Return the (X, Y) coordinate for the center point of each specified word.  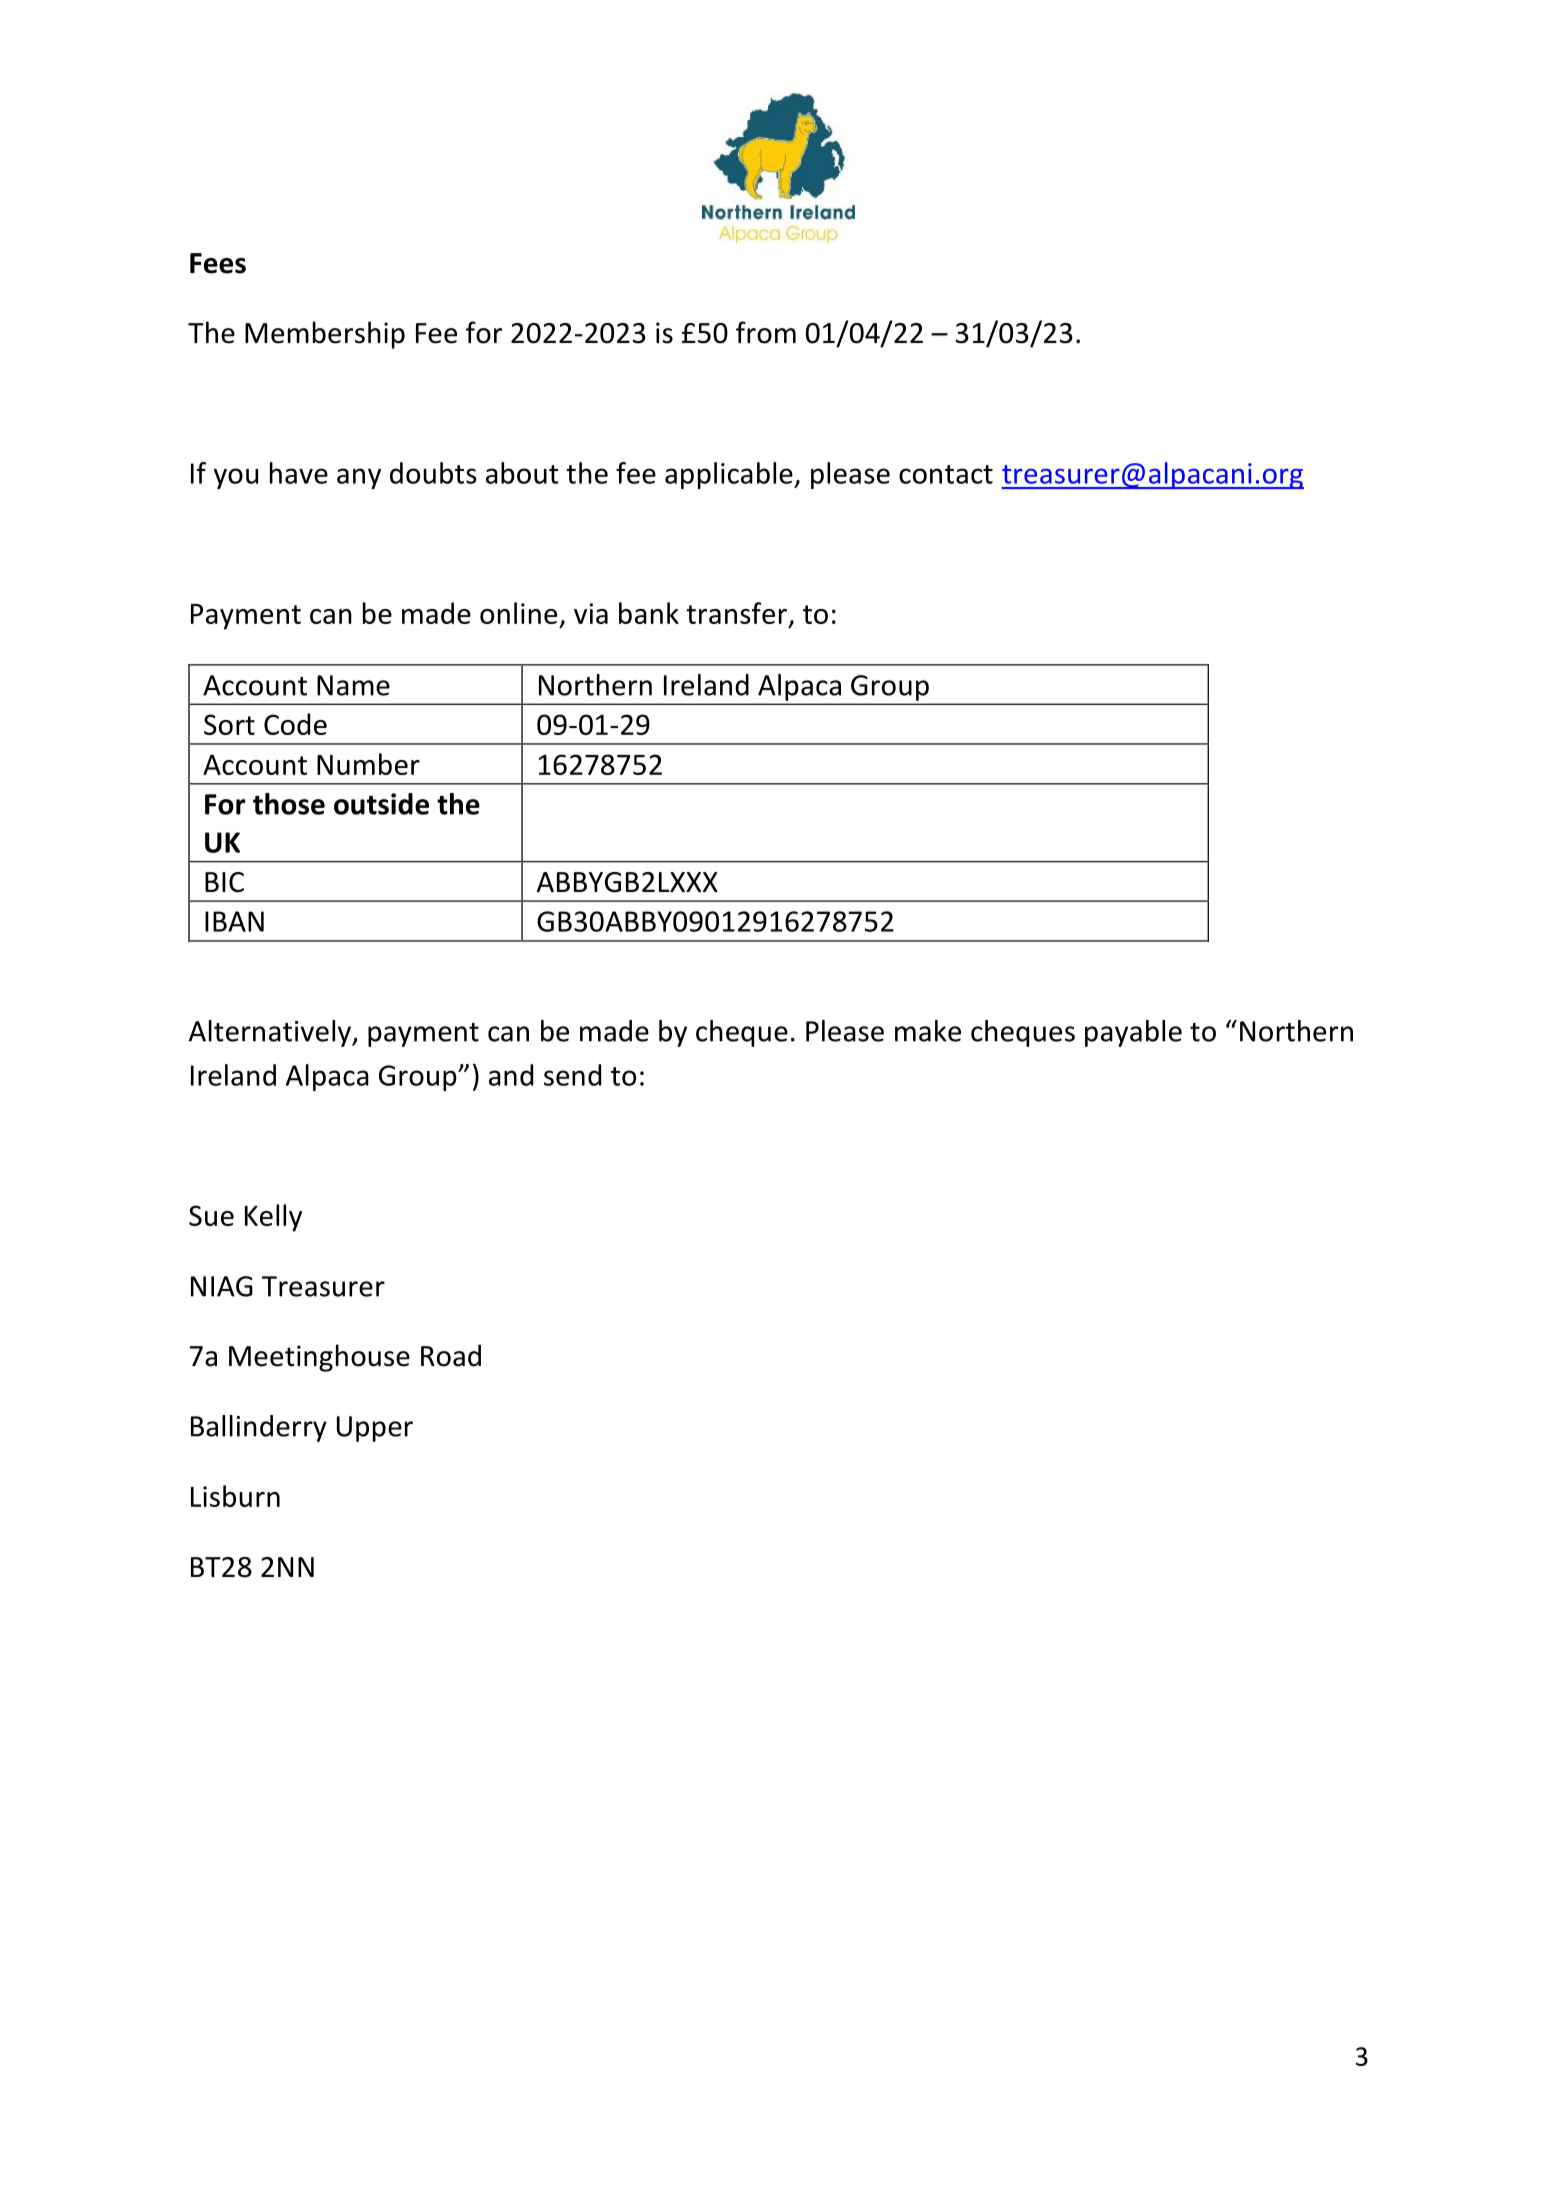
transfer (738, 614)
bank (649, 613)
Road (451, 1355)
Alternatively (271, 1033)
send (572, 1075)
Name (353, 685)
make (928, 1031)
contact (946, 474)
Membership (325, 335)
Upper (375, 1429)
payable (1133, 1033)
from (766, 332)
